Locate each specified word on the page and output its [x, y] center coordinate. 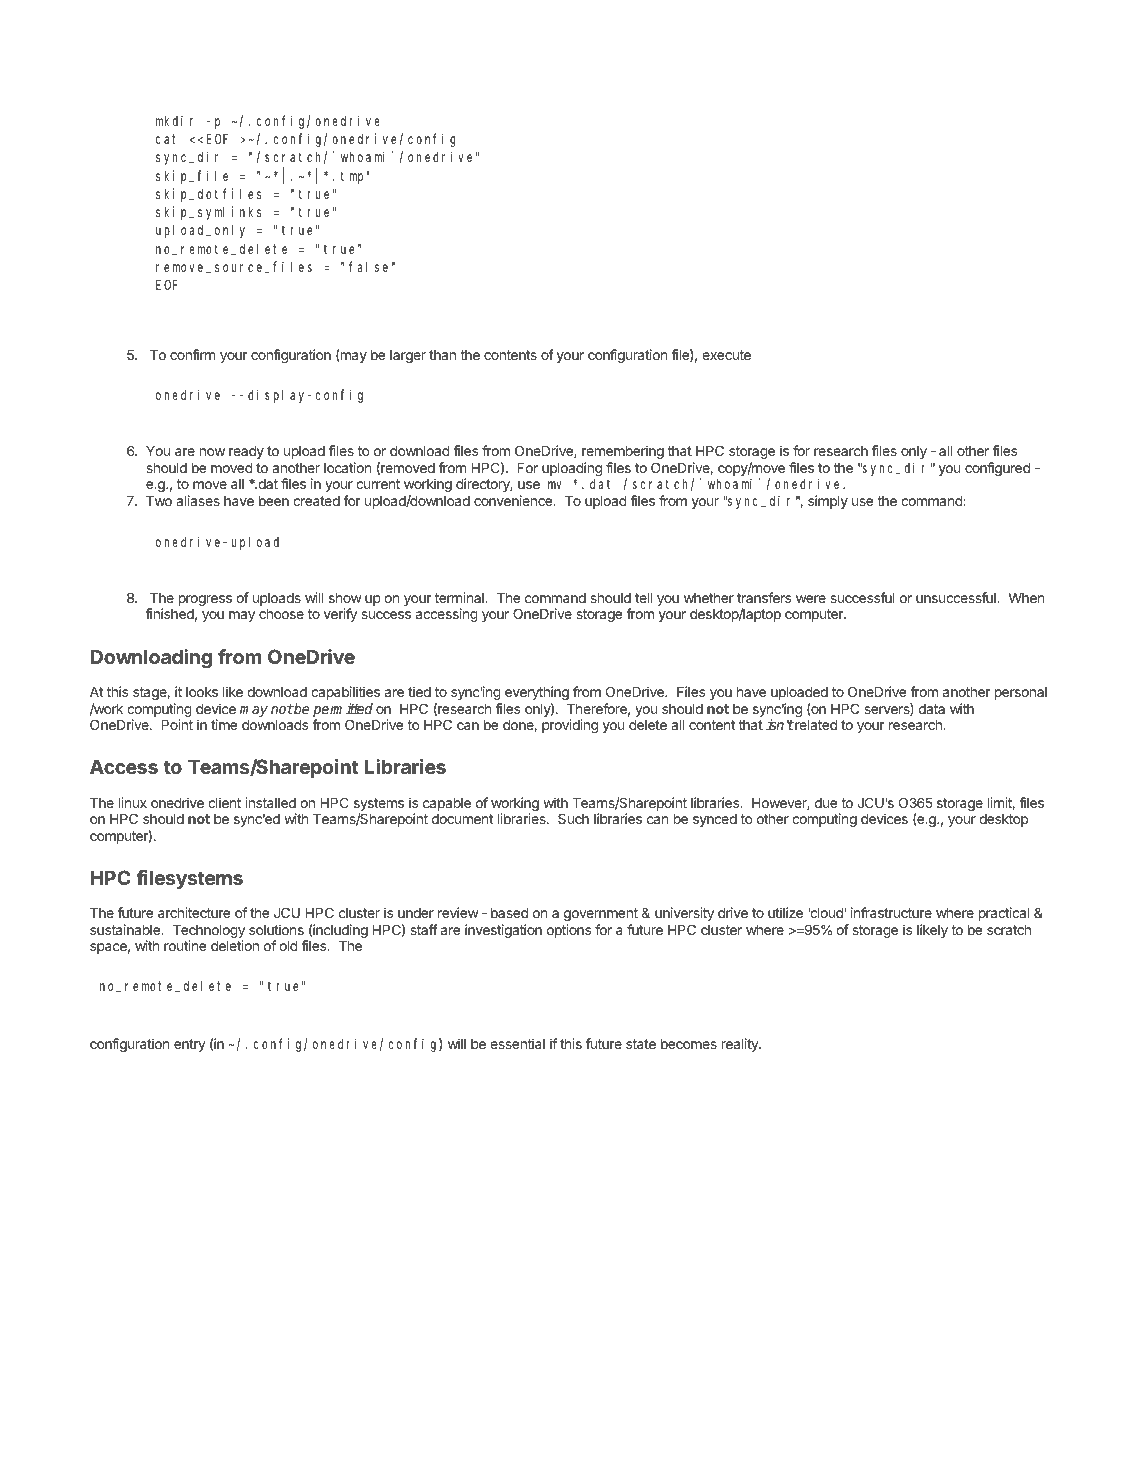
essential [517, 1043]
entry [190, 1045]
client [224, 802]
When [1026, 597]
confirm [193, 354]
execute [726, 355]
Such [573, 818]
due [826, 803]
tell [643, 597]
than [442, 355]
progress [205, 600]
